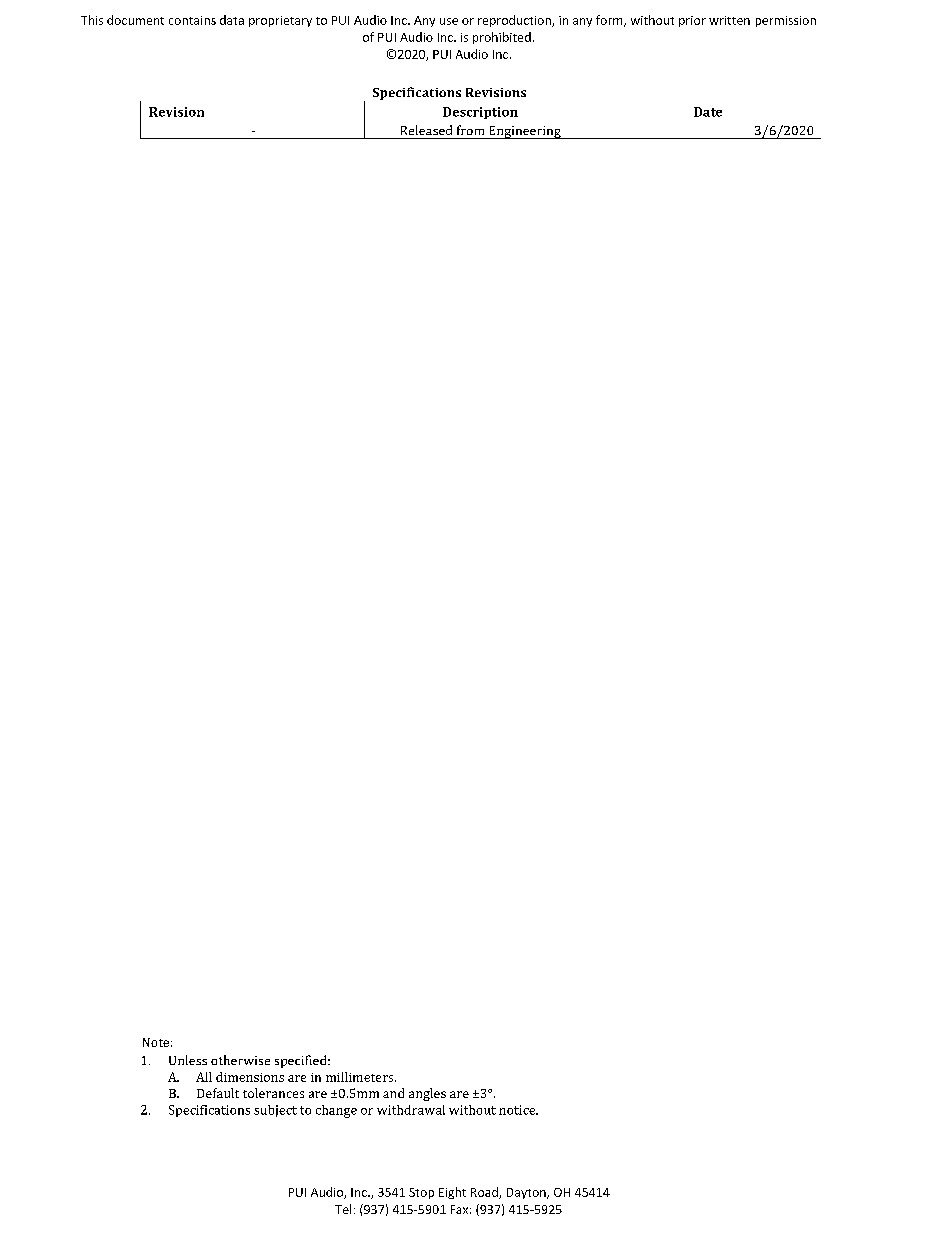 The height and width of the screenshot is (1233, 952). What do you see at coordinates (518, 1110) in the screenshot?
I see `notice` at bounding box center [518, 1110].
